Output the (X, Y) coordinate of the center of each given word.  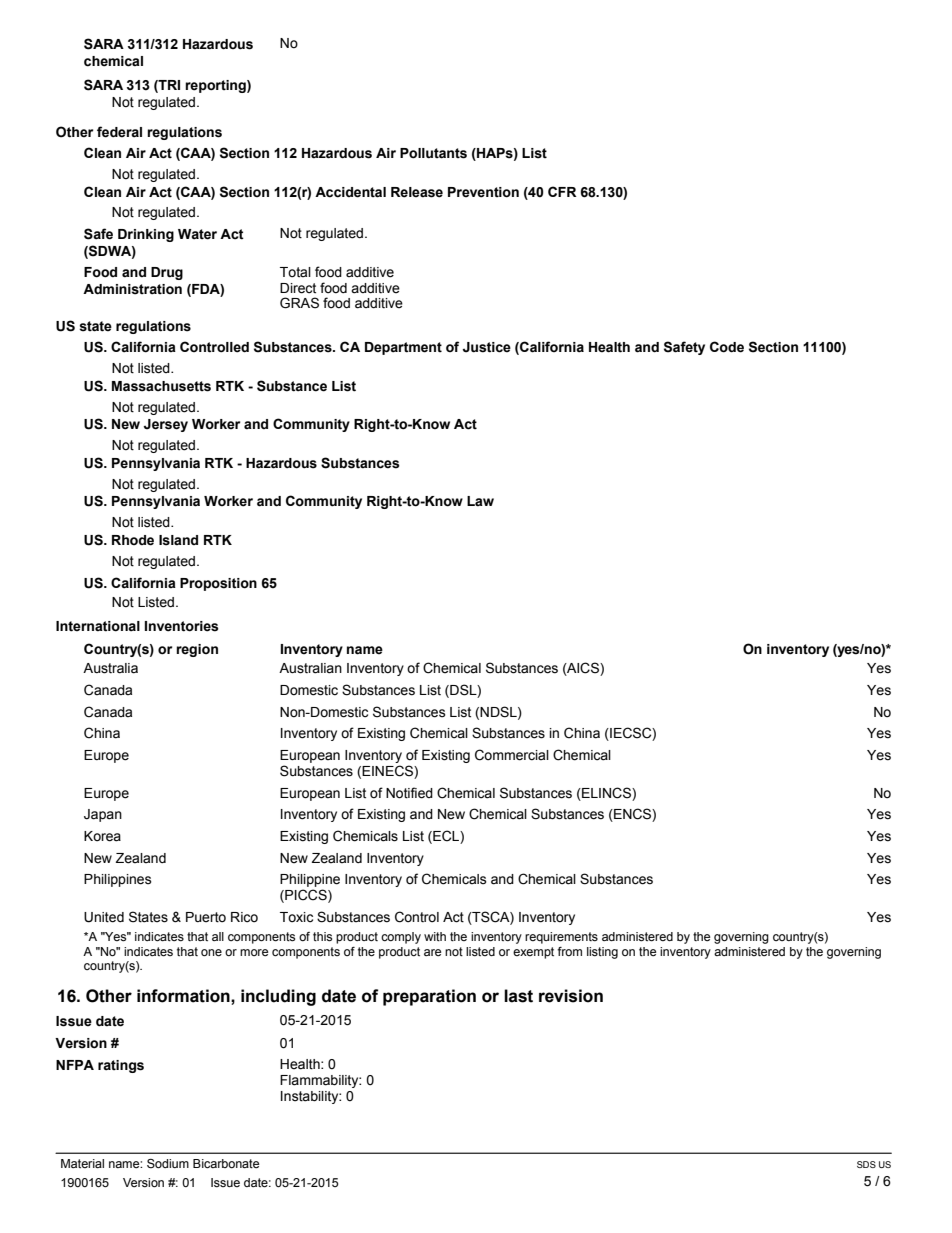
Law (480, 501)
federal (119, 132)
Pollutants (433, 153)
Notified (409, 793)
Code (727, 347)
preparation (429, 997)
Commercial (512, 755)
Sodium (168, 1163)
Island (178, 540)
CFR (562, 191)
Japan (103, 815)
